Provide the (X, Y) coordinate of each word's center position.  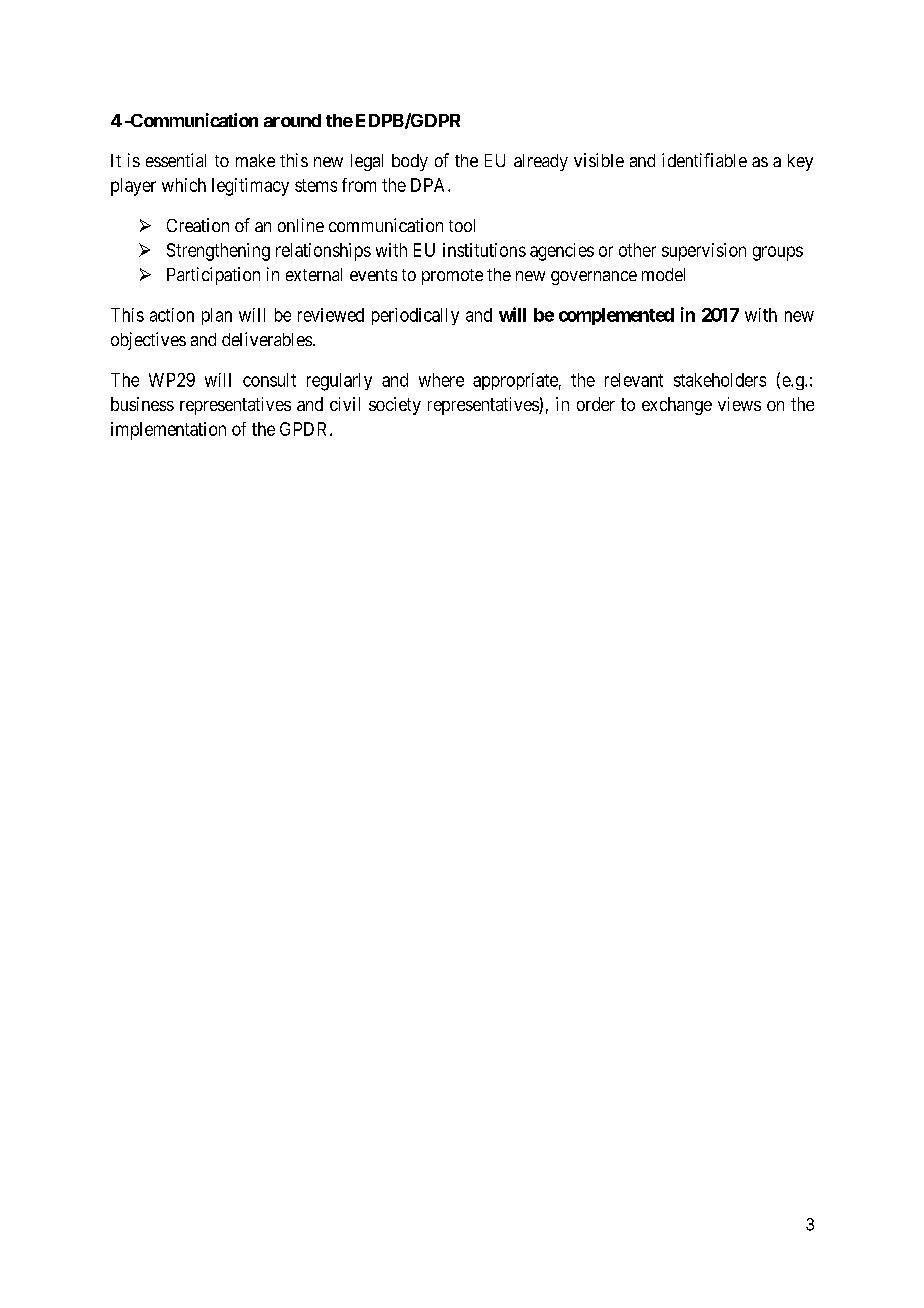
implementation (168, 431)
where (441, 380)
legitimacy (250, 187)
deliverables (267, 339)
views (739, 404)
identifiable (704, 160)
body (410, 162)
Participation (213, 276)
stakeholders (720, 380)
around (292, 120)
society (395, 406)
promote (452, 277)
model (663, 274)
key (800, 162)
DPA (430, 185)
